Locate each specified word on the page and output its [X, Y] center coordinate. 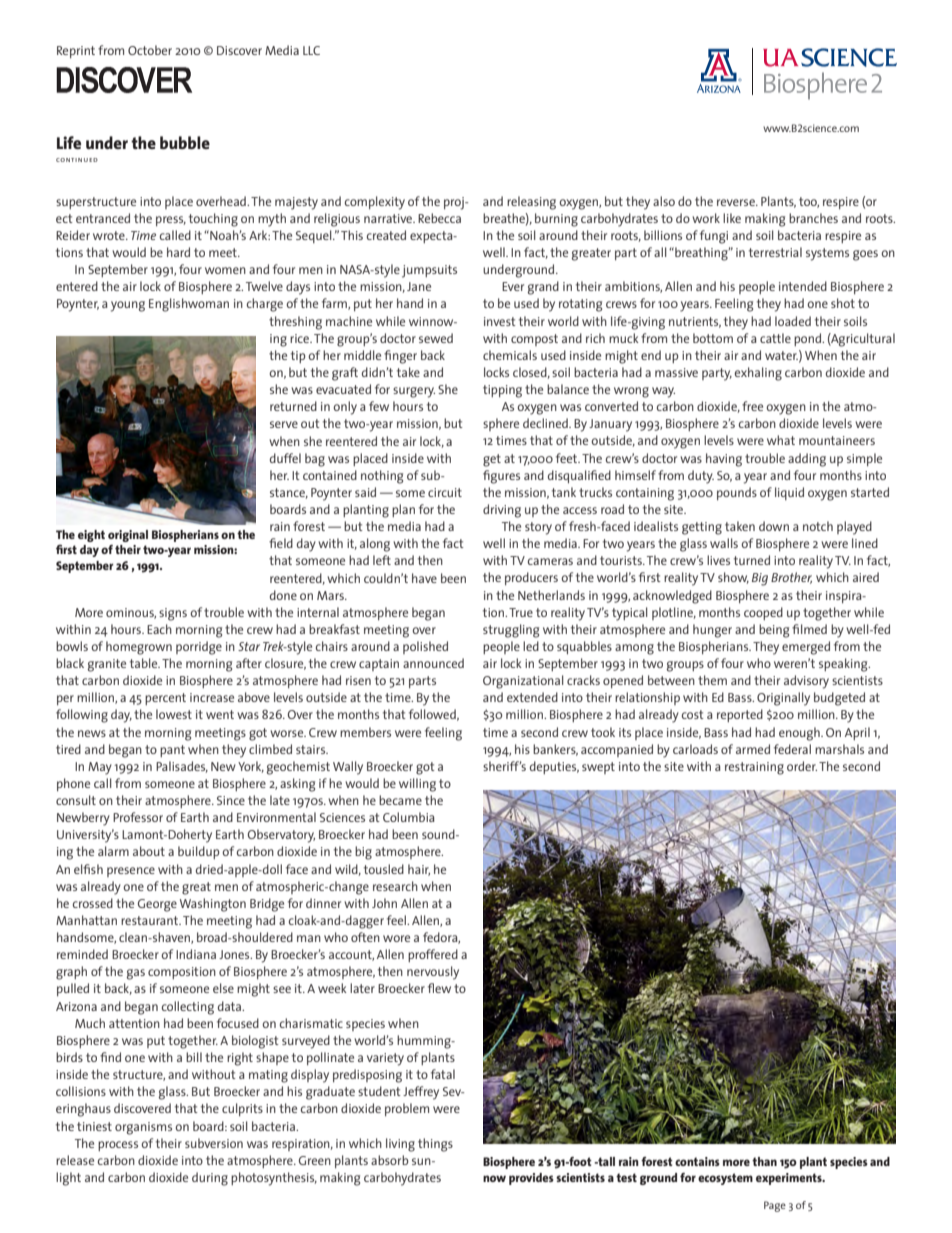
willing [417, 785]
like [732, 218]
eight [91, 536]
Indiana [196, 954]
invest [500, 321]
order [802, 766]
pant [172, 751]
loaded [793, 321]
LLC [311, 50]
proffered [433, 955]
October [150, 50]
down [774, 526]
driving [502, 511]
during [210, 1179]
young [128, 306]
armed [753, 749]
